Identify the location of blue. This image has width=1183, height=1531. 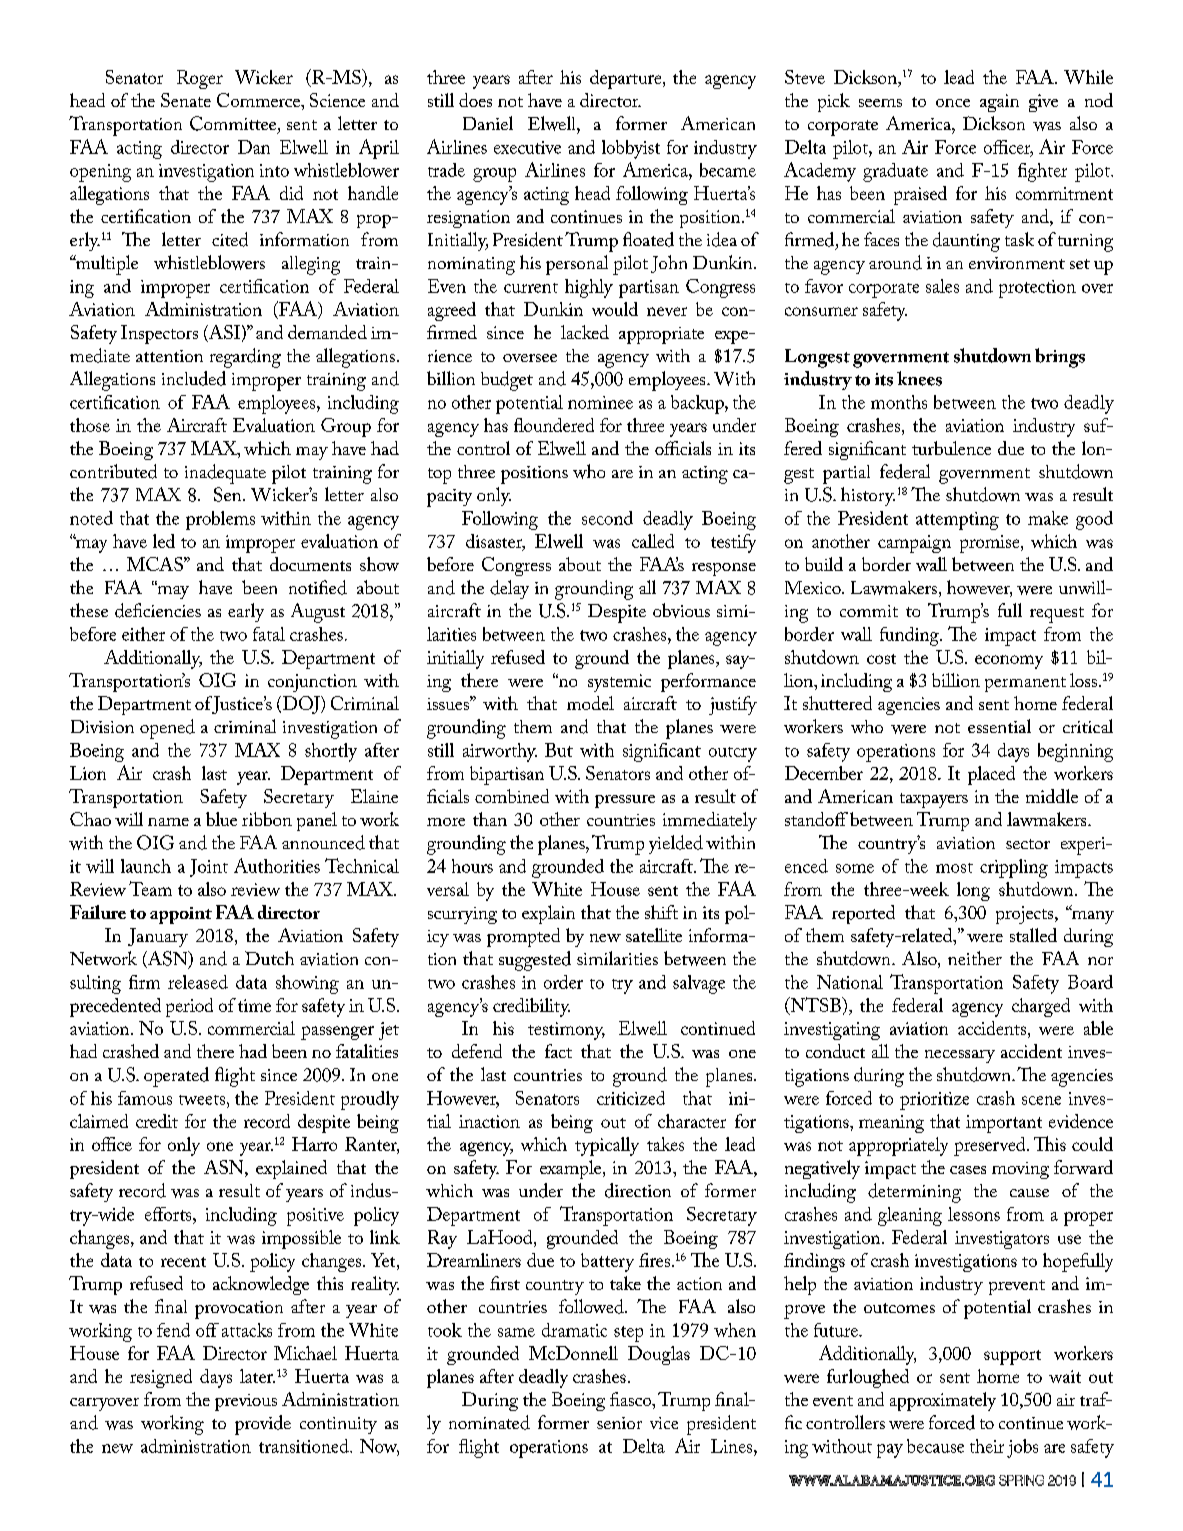
(221, 819).
